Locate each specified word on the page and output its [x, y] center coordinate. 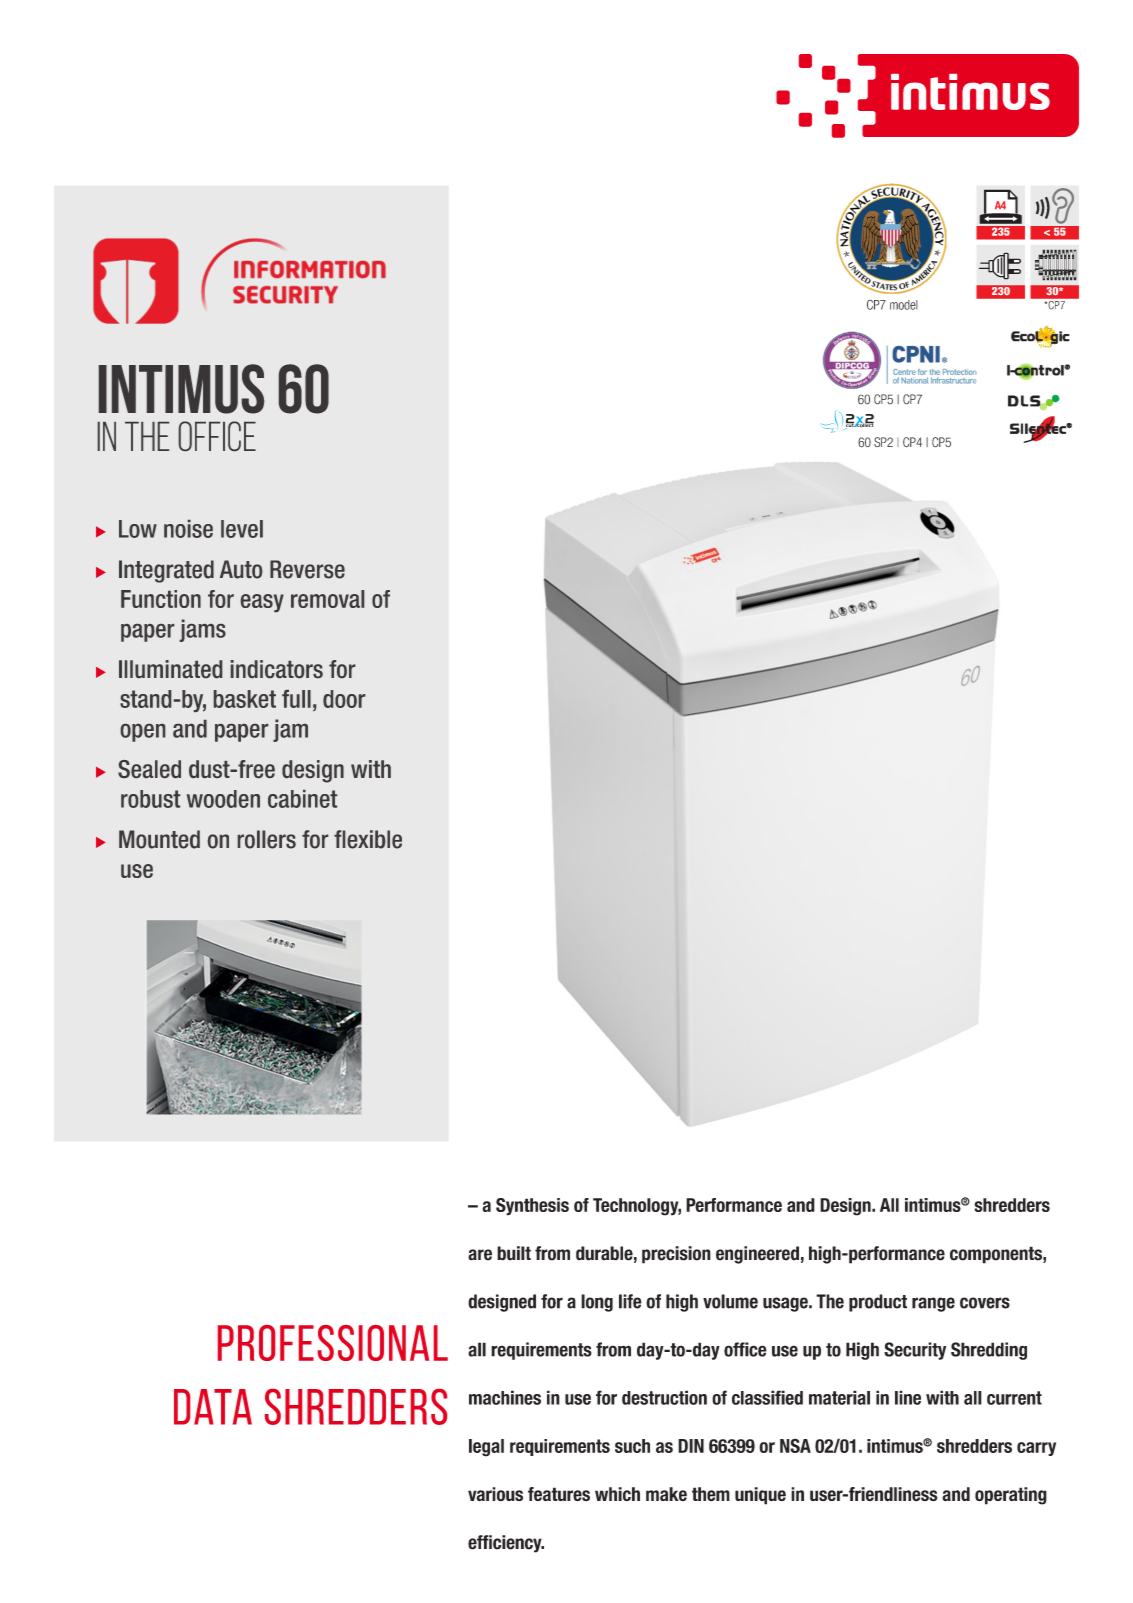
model [904, 305]
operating [1011, 1496]
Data [213, 1407]
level [242, 529]
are [480, 1255]
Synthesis [532, 1207]
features [559, 1494]
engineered [757, 1255]
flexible [368, 839]
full [296, 699]
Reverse [307, 569]
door [344, 699]
